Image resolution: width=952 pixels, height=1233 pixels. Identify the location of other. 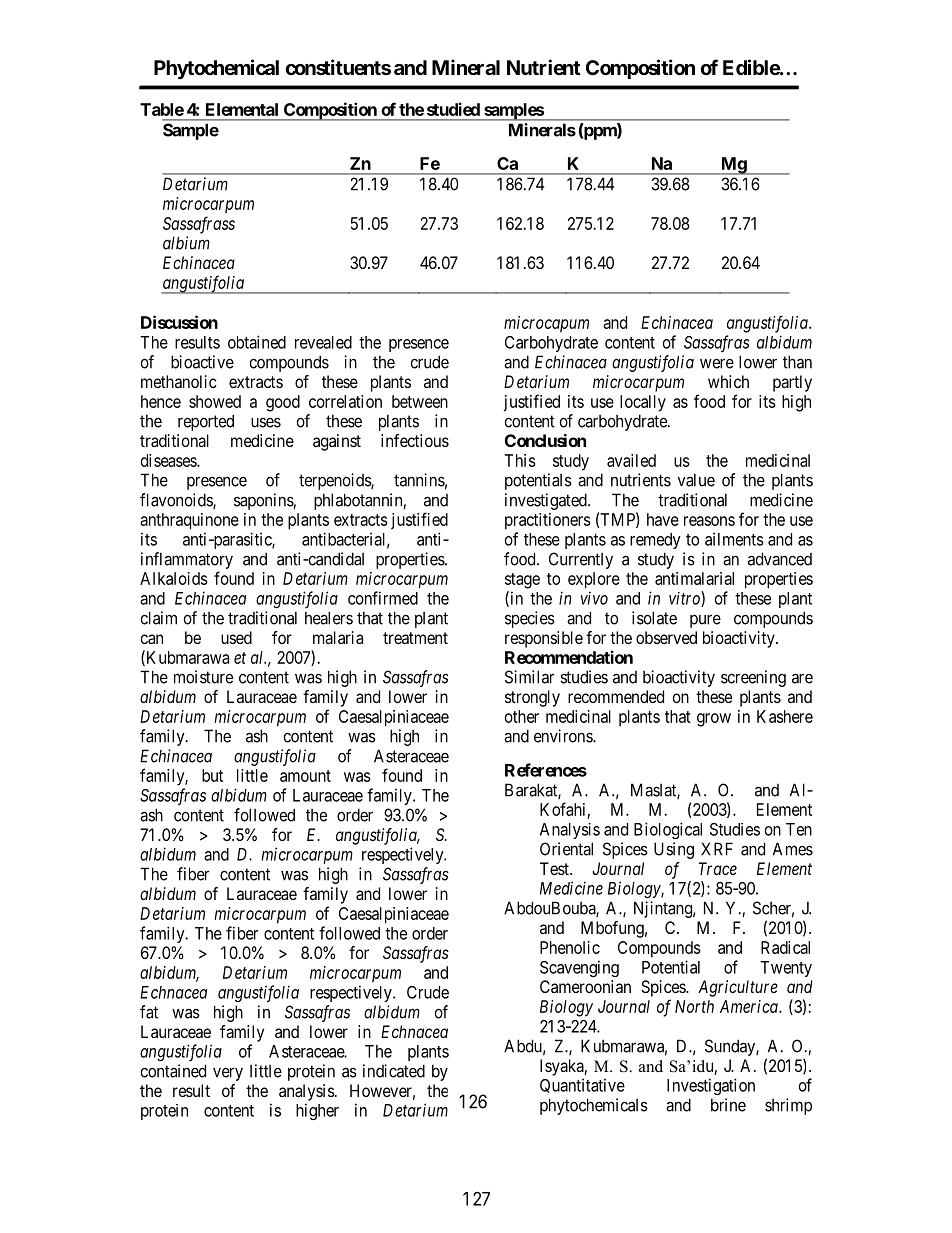
(522, 716).
